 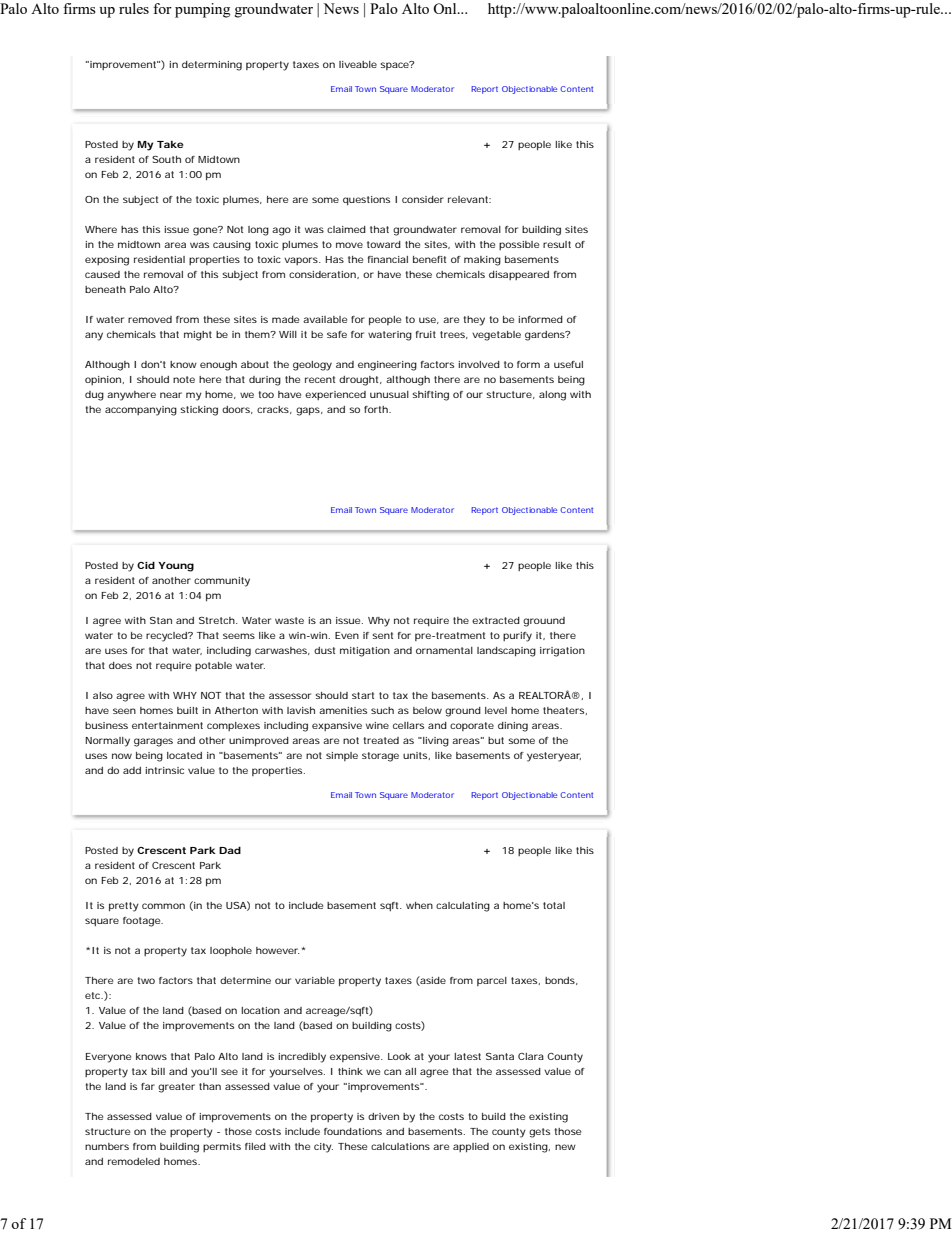 I want to click on space, so click(x=395, y=65).
